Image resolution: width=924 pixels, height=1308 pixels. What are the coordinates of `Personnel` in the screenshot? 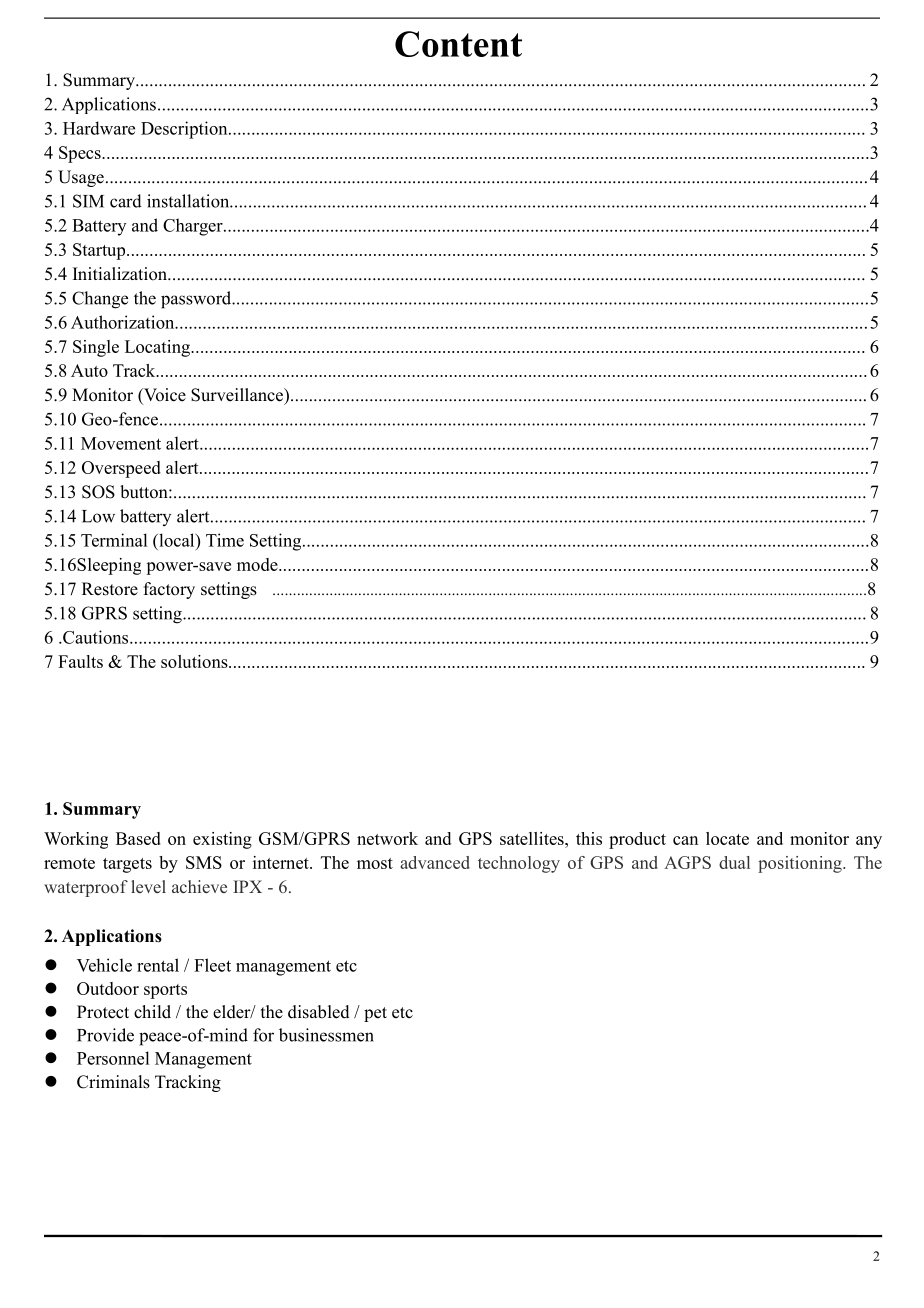 It's located at (113, 1058).
